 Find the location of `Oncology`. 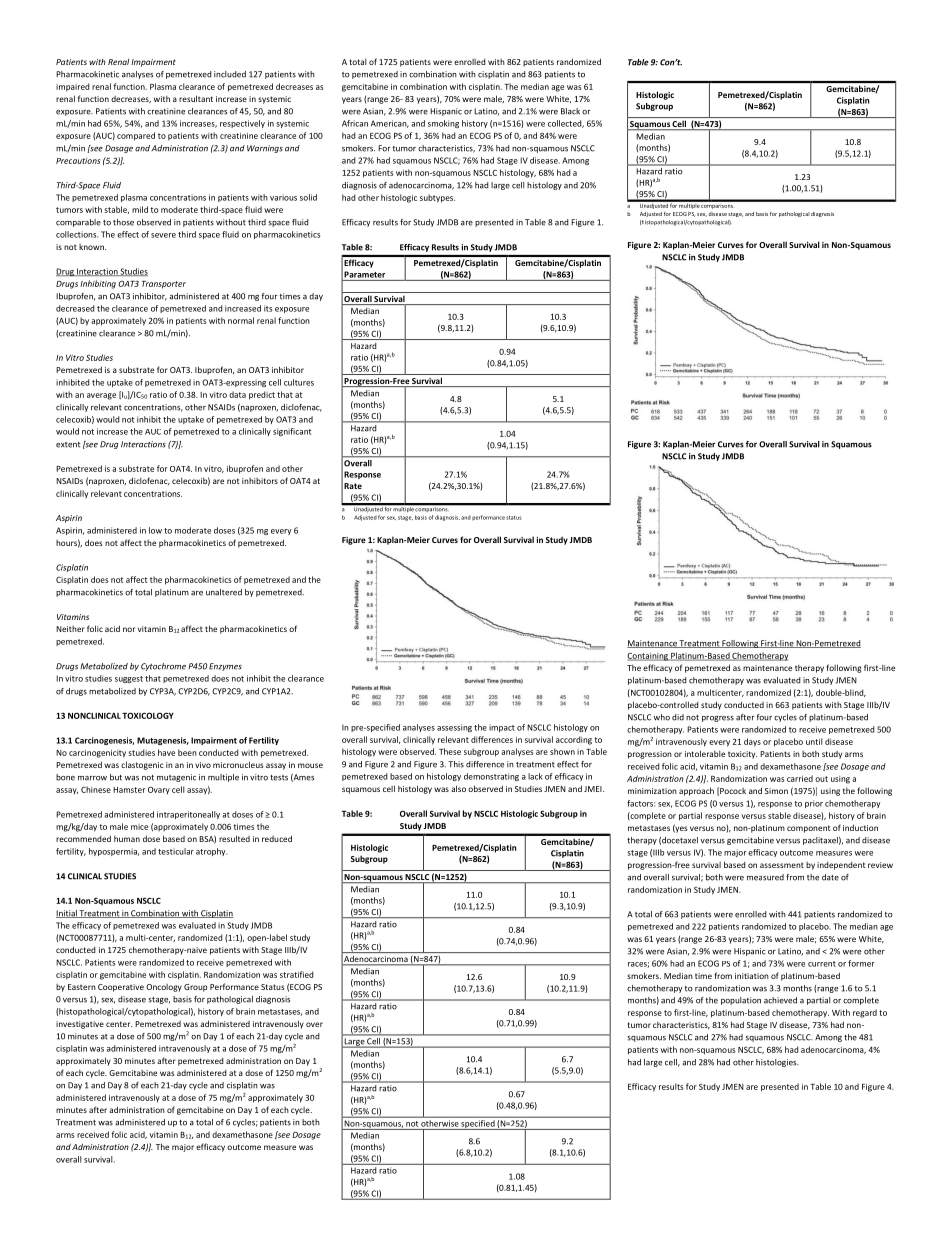

Oncology is located at coordinates (164, 988).
